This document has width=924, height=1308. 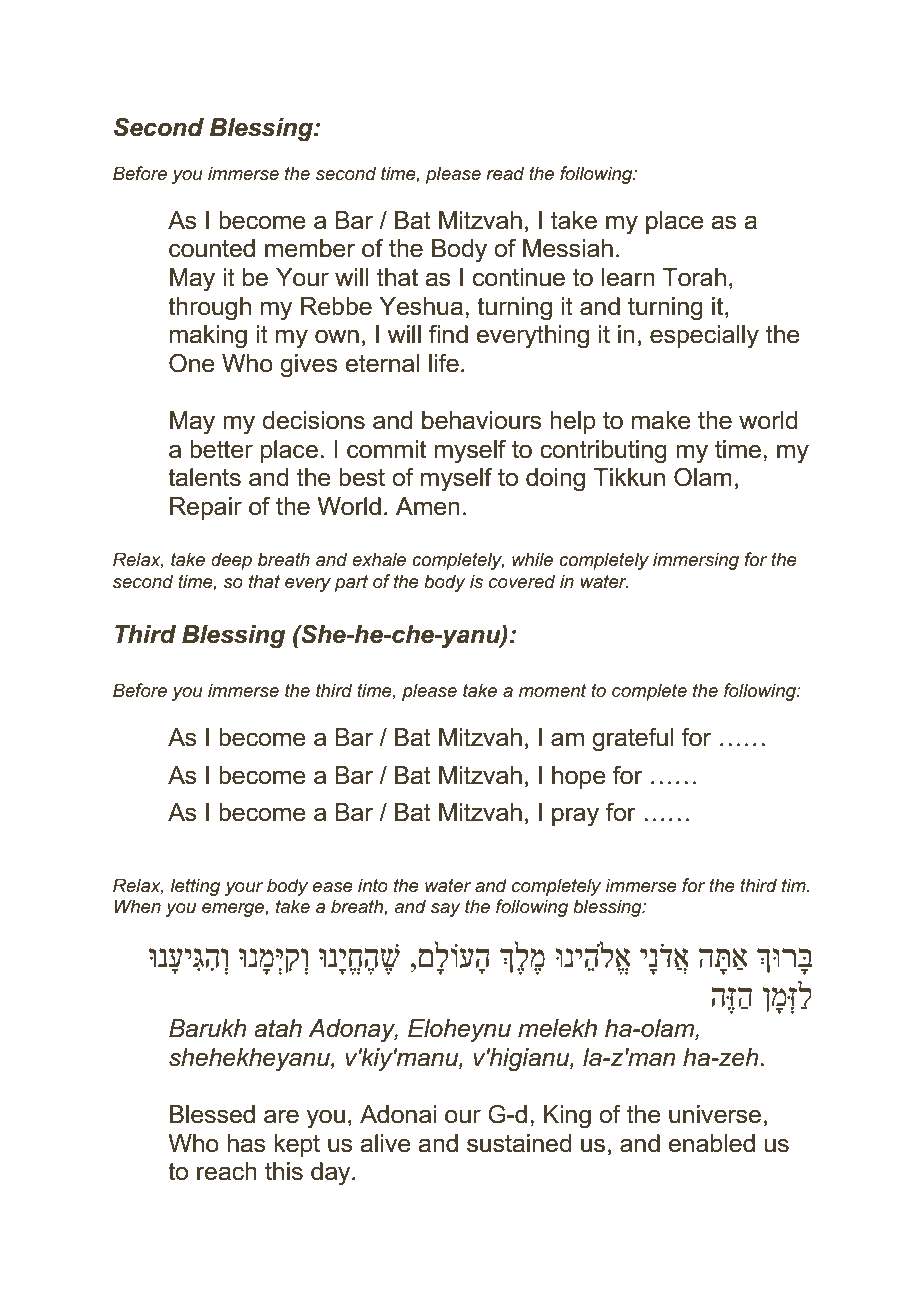 I want to click on Blessed, so click(x=212, y=1114).
